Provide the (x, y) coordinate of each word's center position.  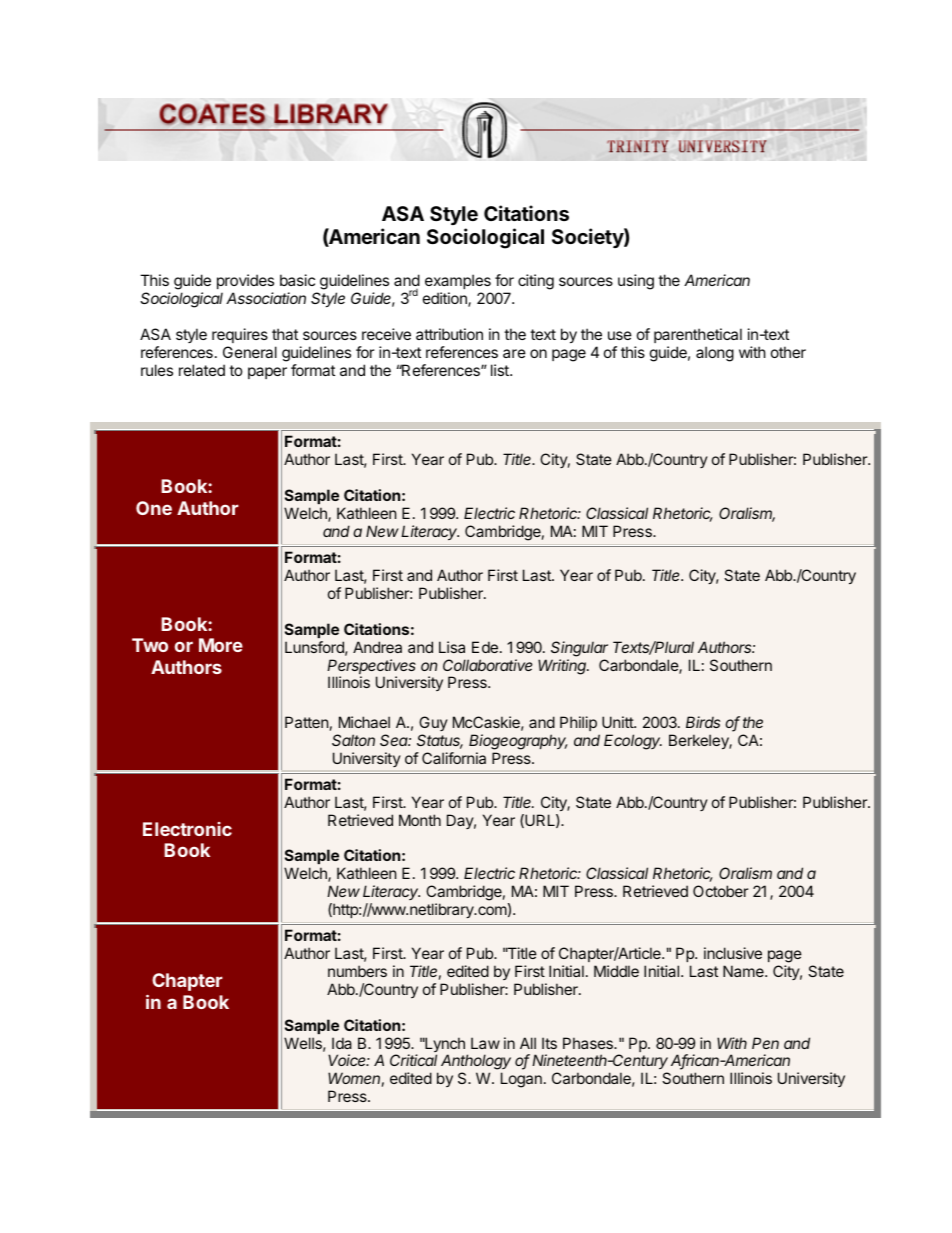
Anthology (476, 1063)
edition (446, 299)
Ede (485, 647)
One (154, 508)
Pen (765, 1043)
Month (420, 820)
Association (266, 298)
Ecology (633, 742)
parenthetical (698, 335)
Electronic (187, 829)
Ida (342, 1043)
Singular (579, 649)
